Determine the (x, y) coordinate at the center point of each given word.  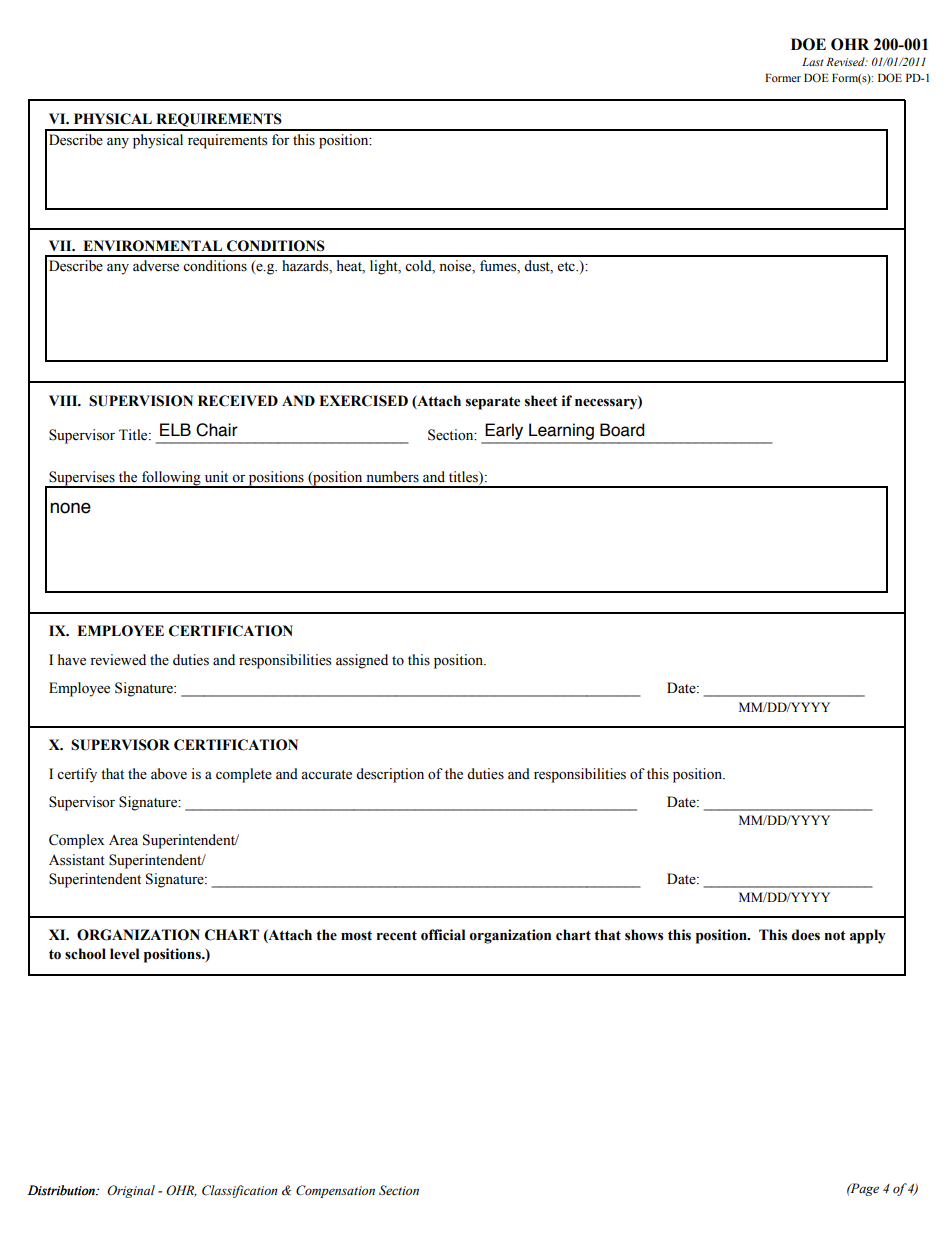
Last (813, 62)
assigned (362, 661)
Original (131, 1191)
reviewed (118, 660)
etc (567, 267)
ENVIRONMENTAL (152, 246)
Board (622, 430)
